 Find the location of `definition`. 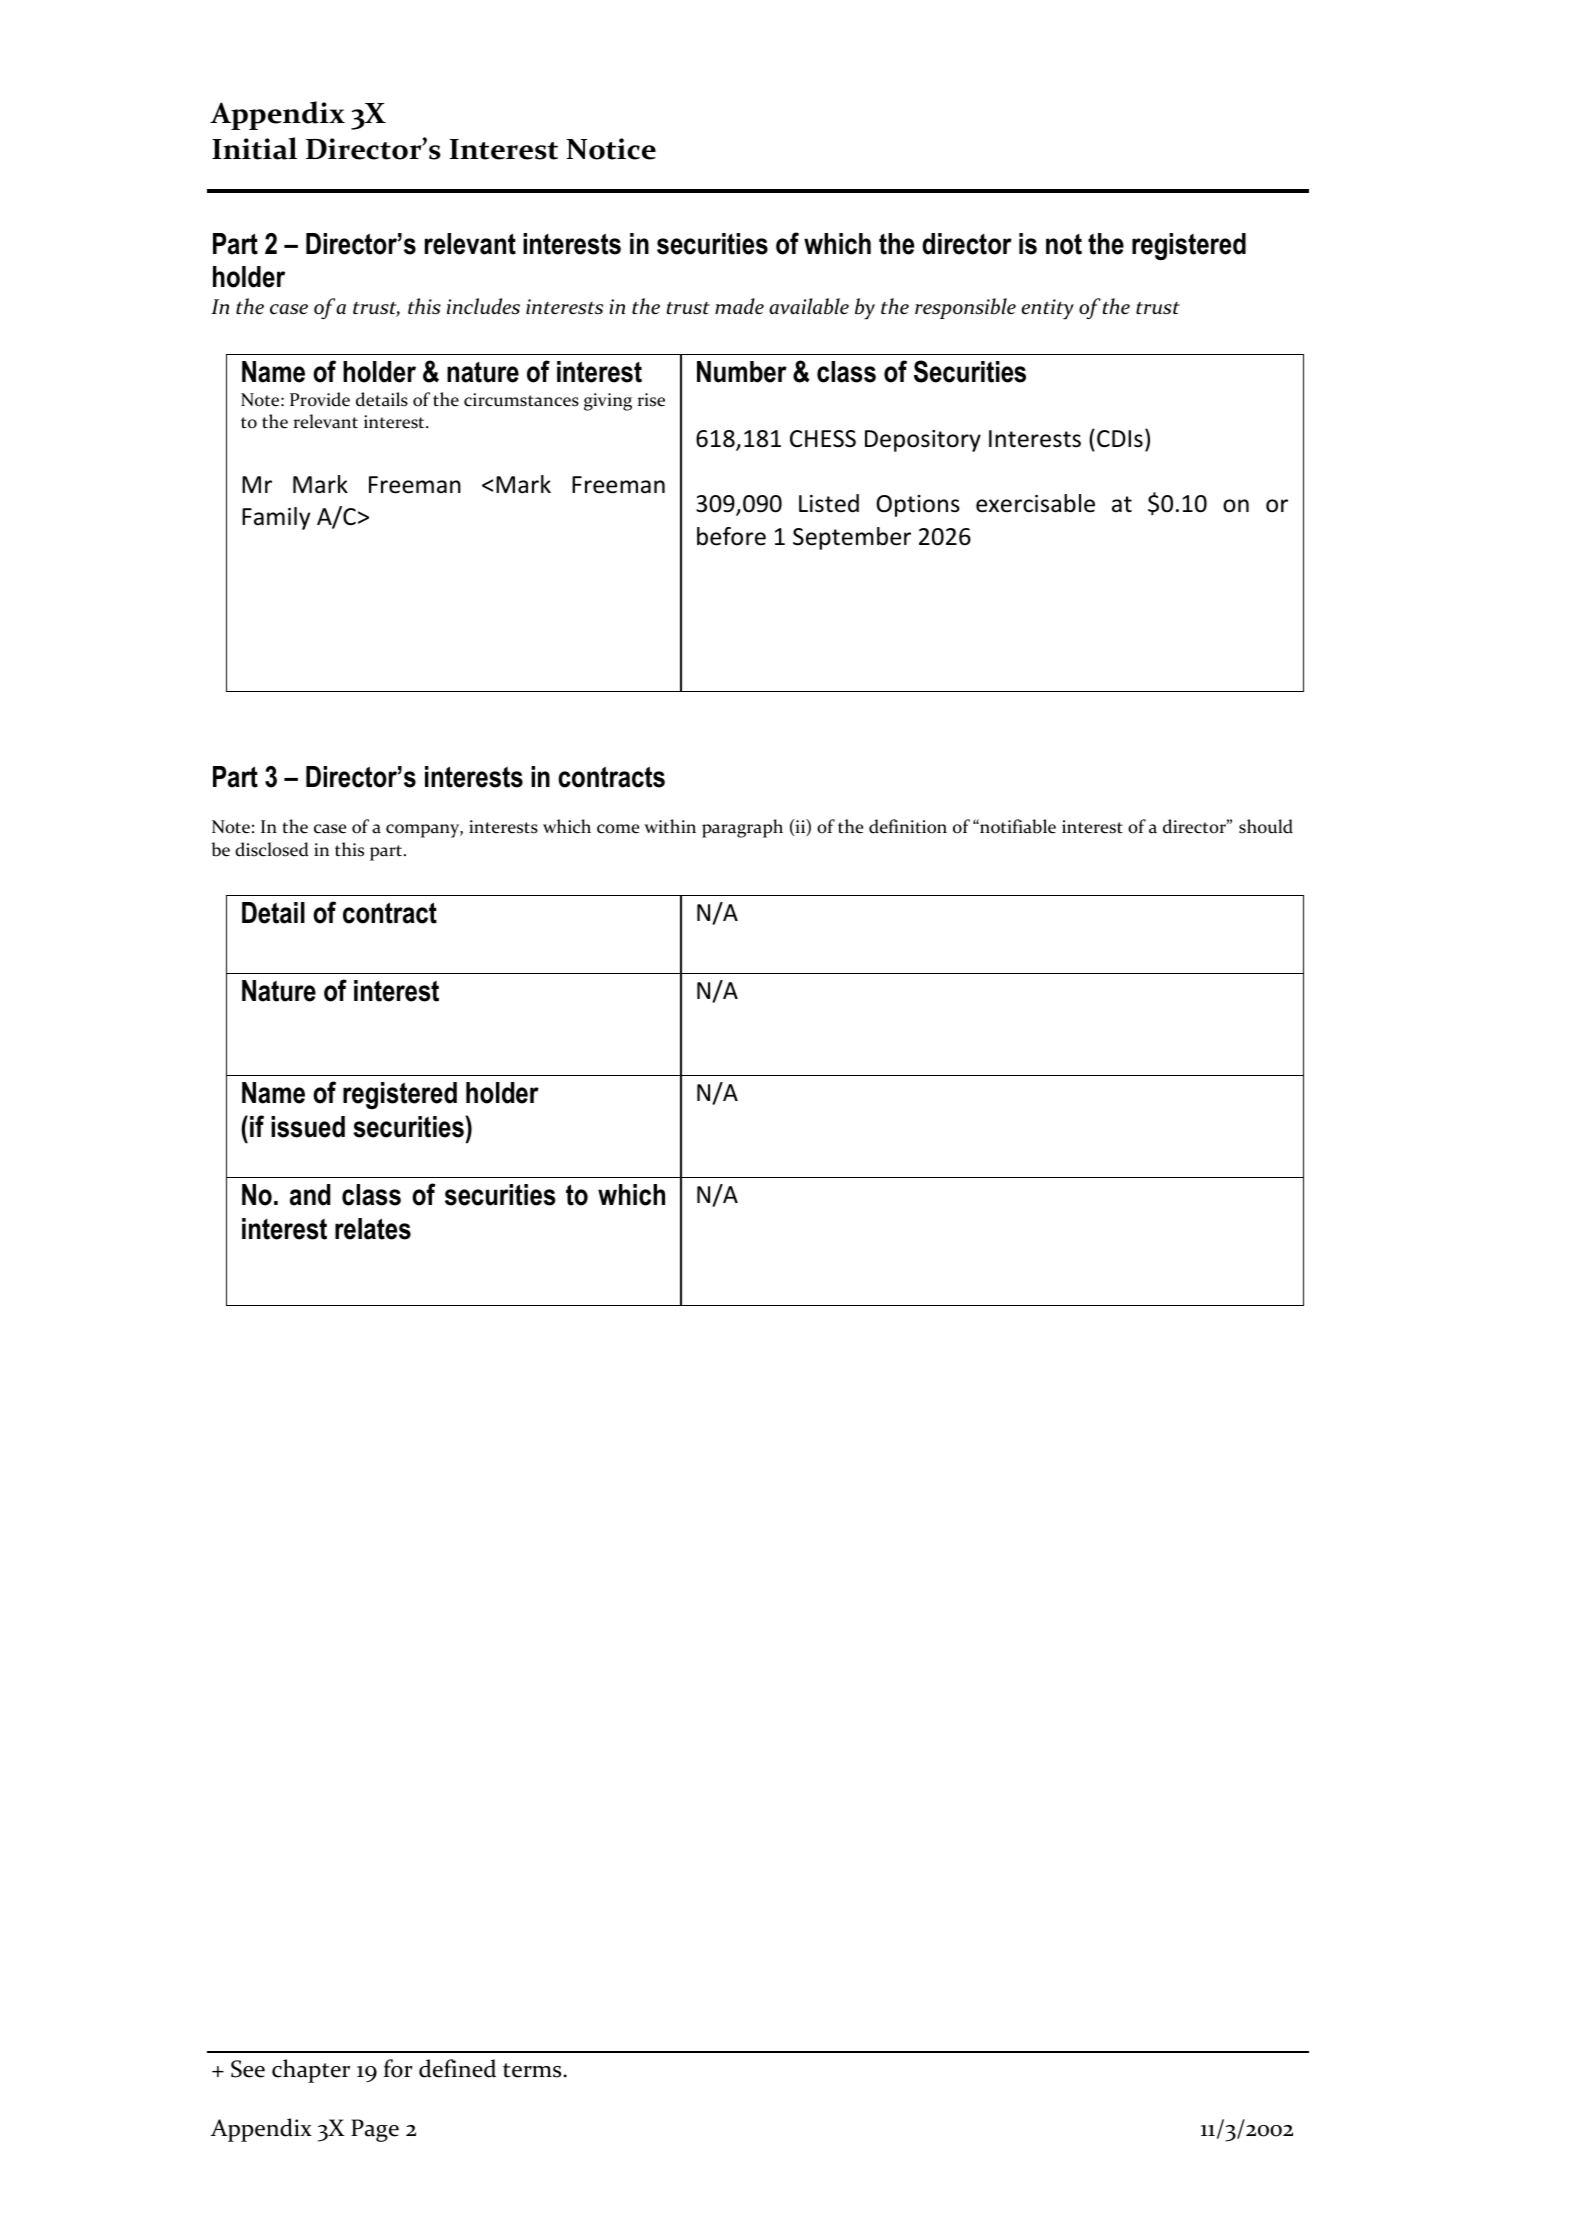

definition is located at coordinates (908, 826).
